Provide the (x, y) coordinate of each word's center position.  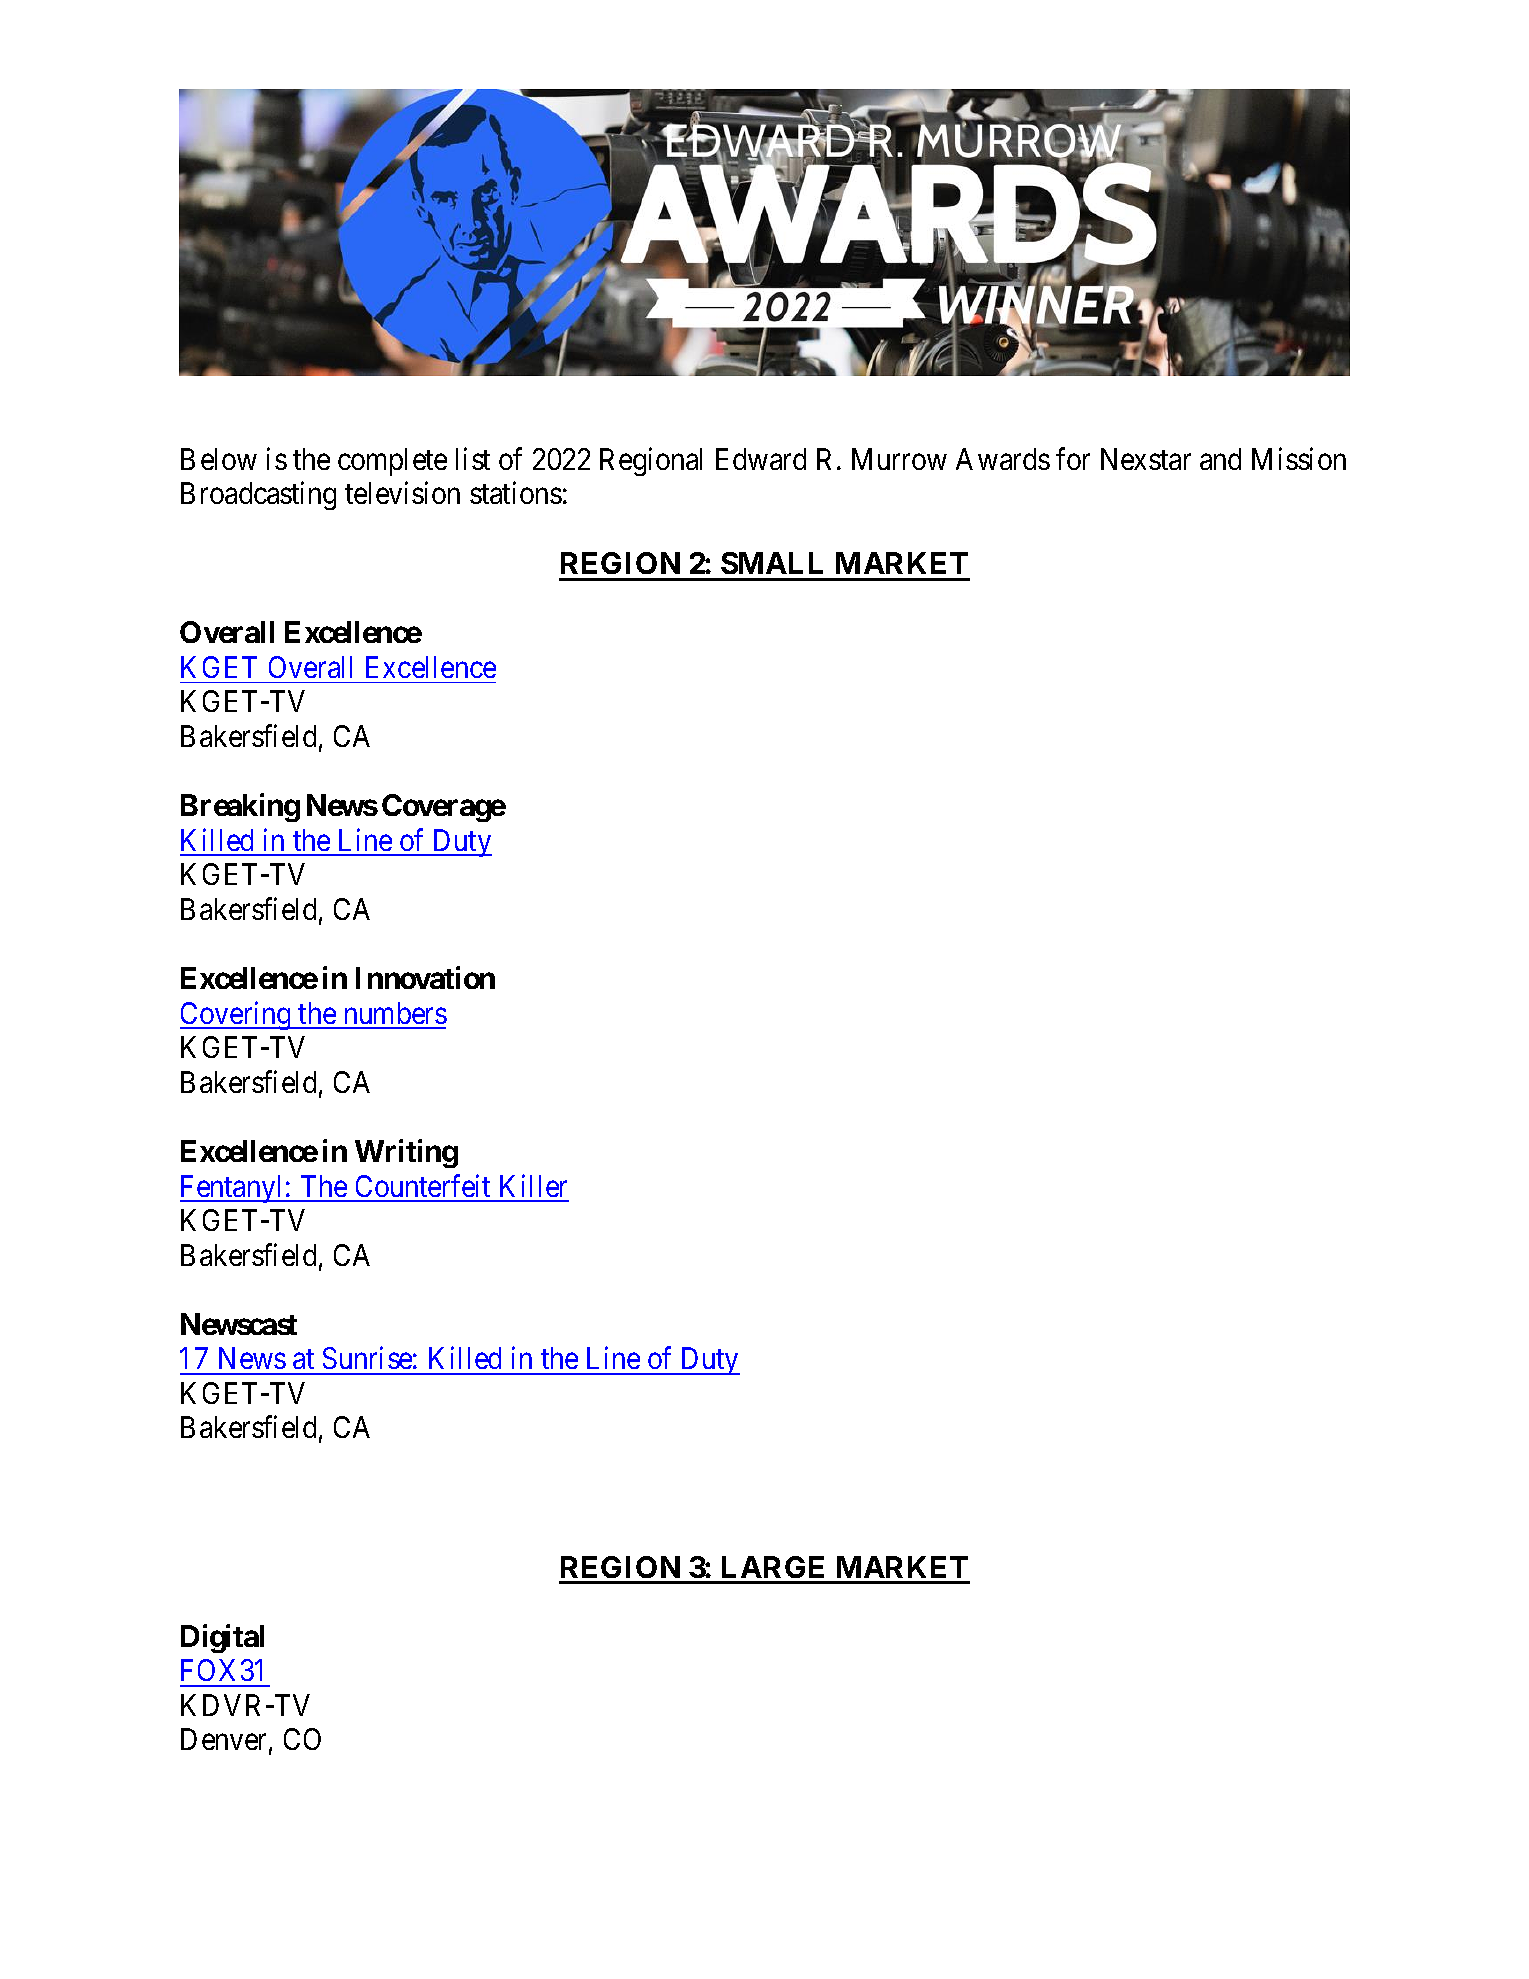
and (1220, 459)
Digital (222, 1638)
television (402, 493)
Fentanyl (233, 1189)
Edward (761, 459)
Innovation (425, 977)
